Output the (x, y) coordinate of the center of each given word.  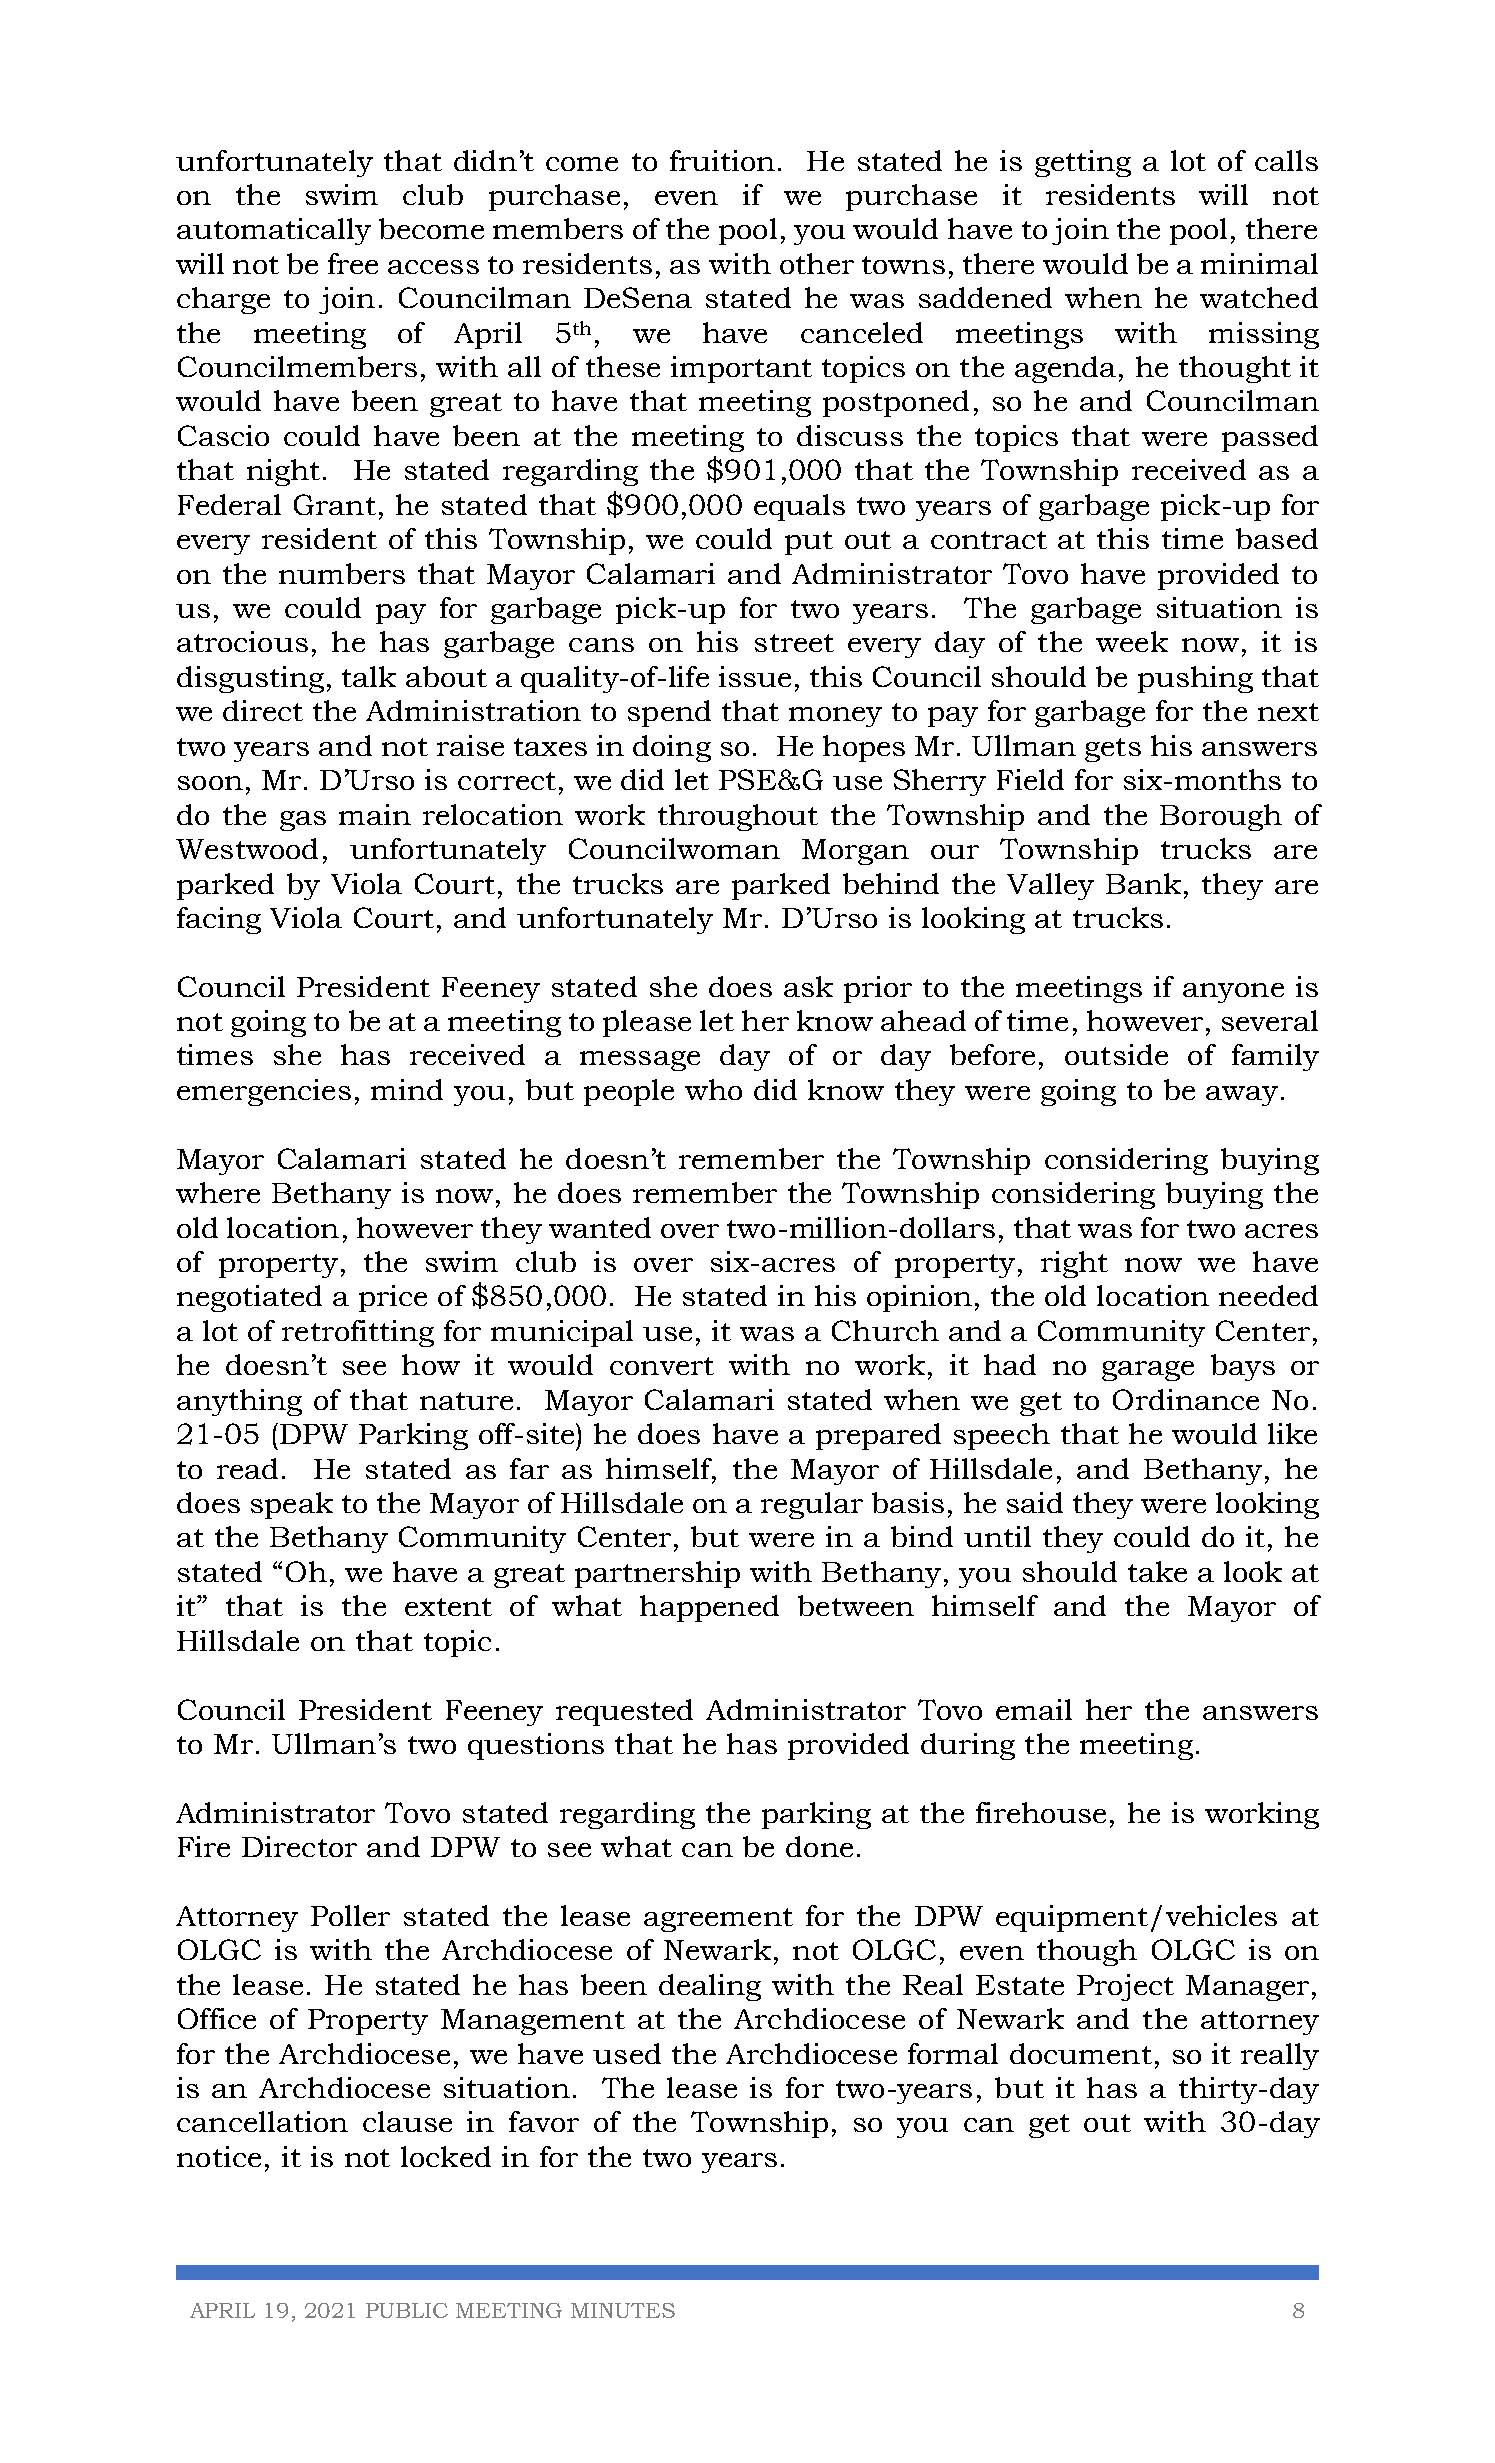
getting (1083, 163)
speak (292, 1505)
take (1157, 1571)
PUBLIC (407, 2310)
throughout (738, 817)
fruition (722, 160)
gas (303, 821)
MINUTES (623, 2310)
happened (709, 1608)
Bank (1143, 883)
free (353, 263)
